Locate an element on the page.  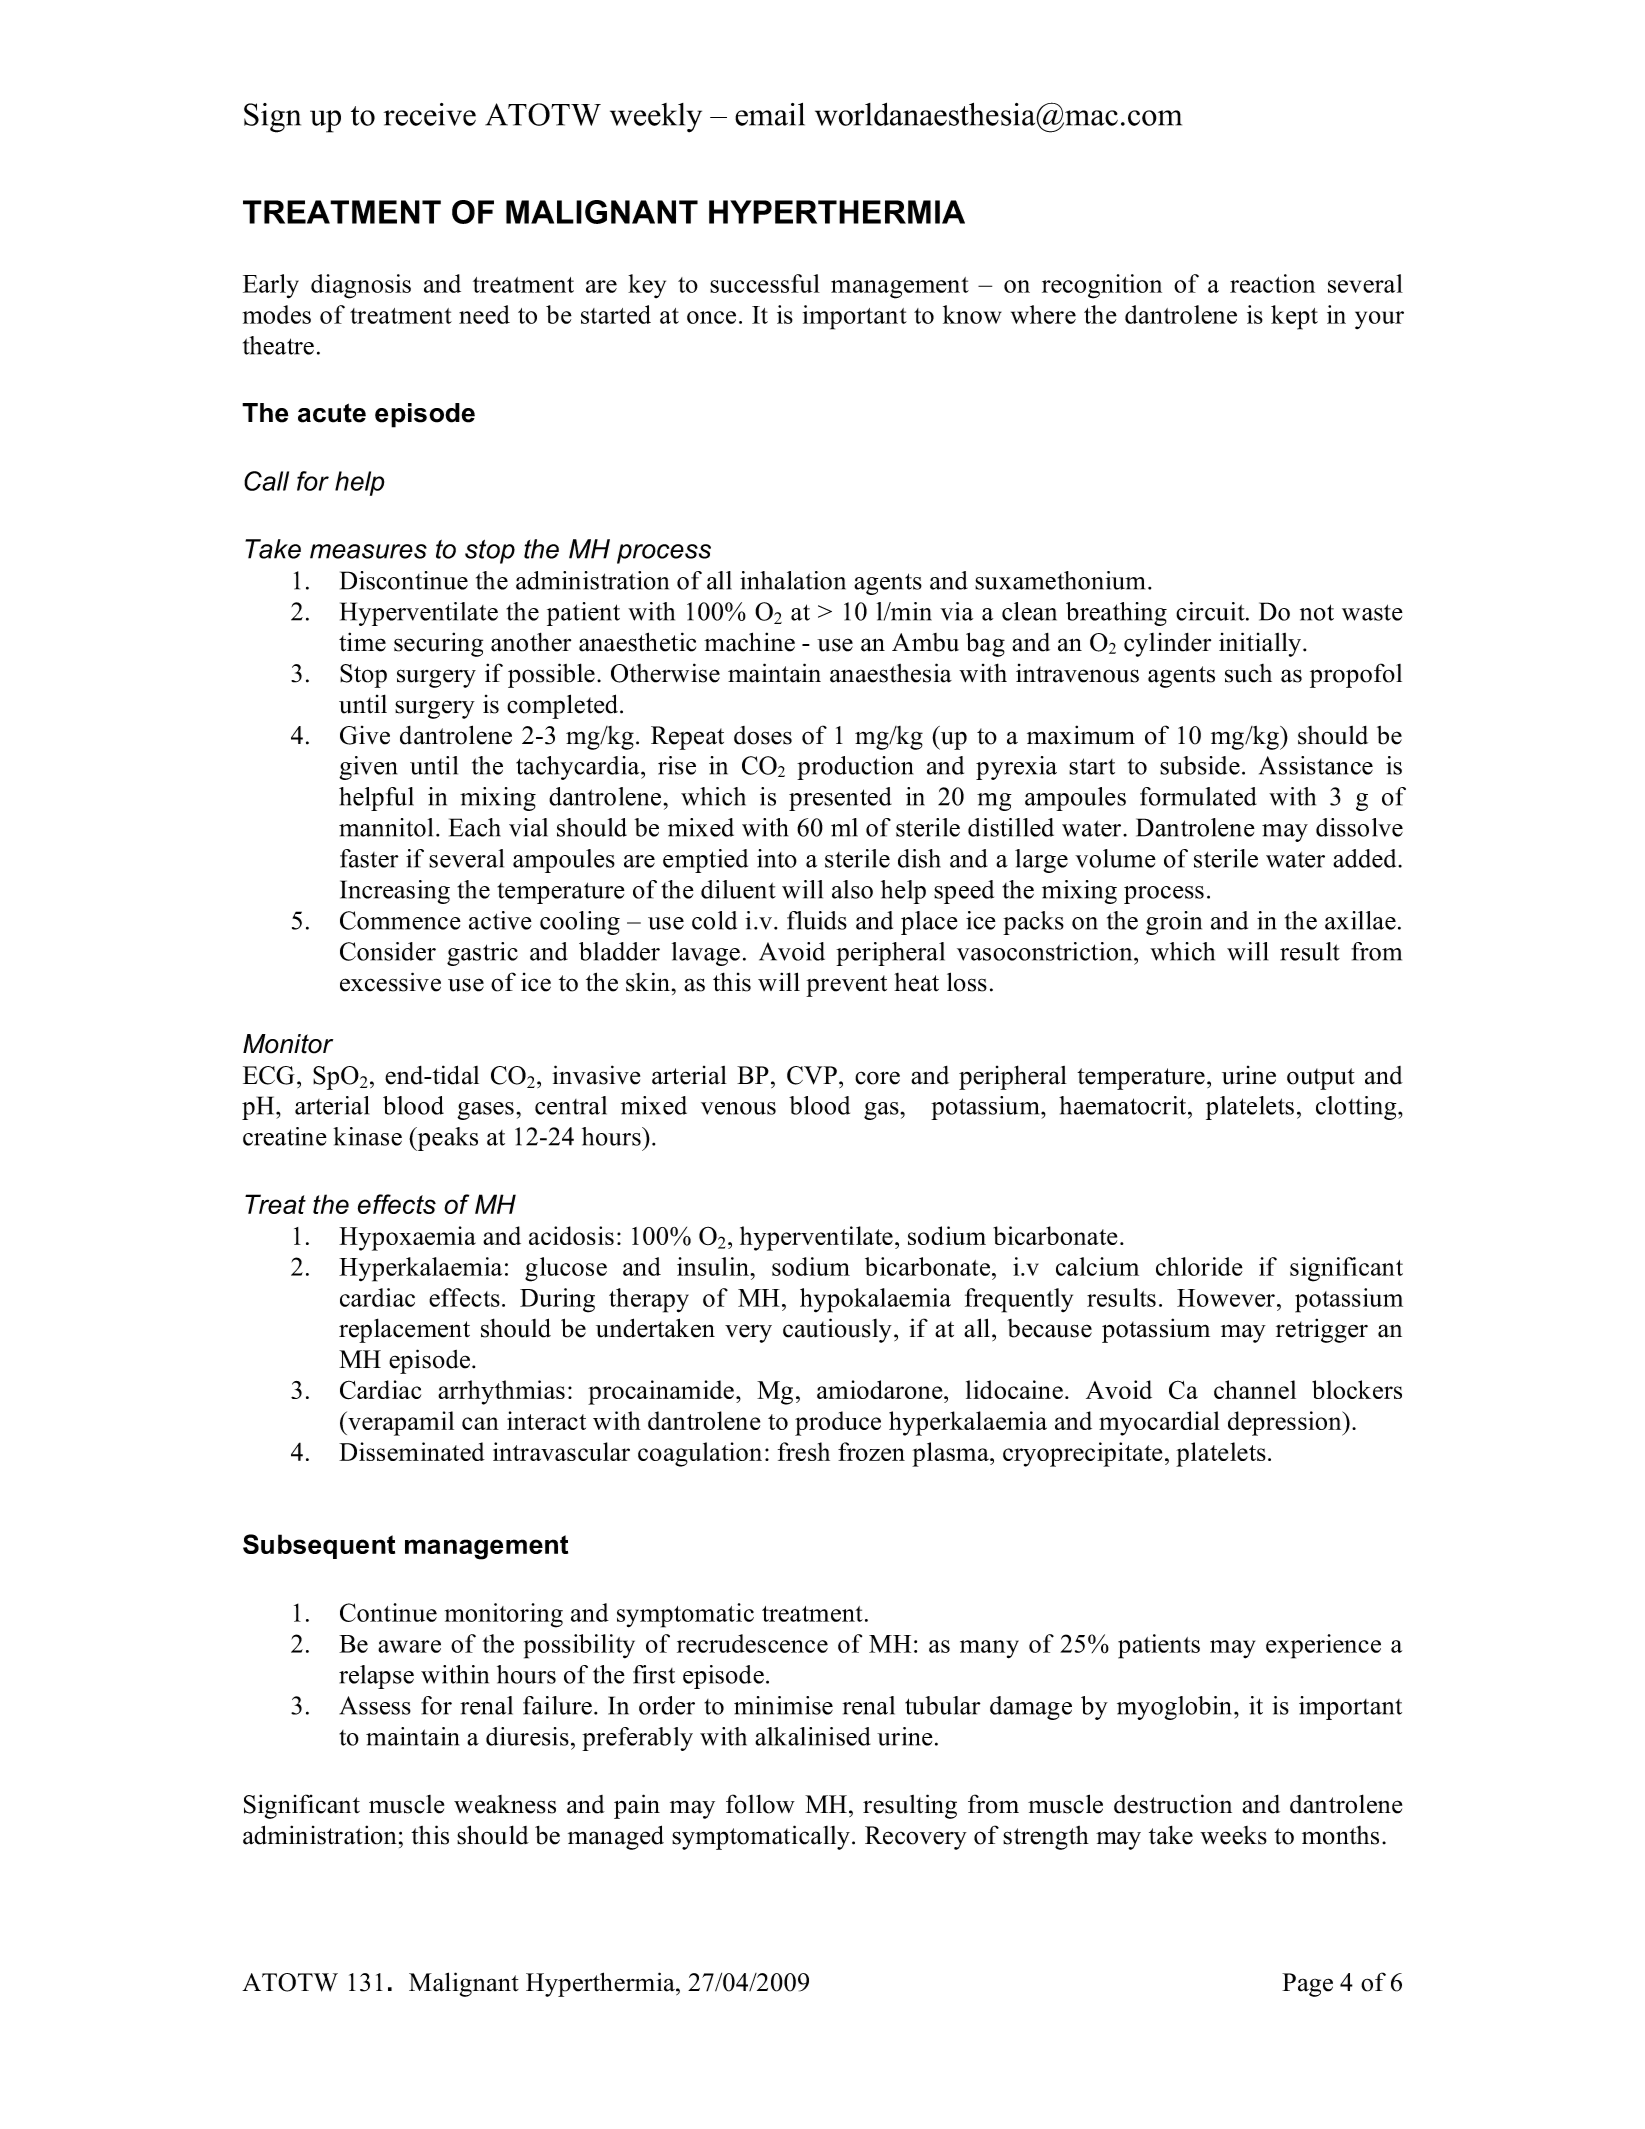
fresh is located at coordinates (804, 1451).
